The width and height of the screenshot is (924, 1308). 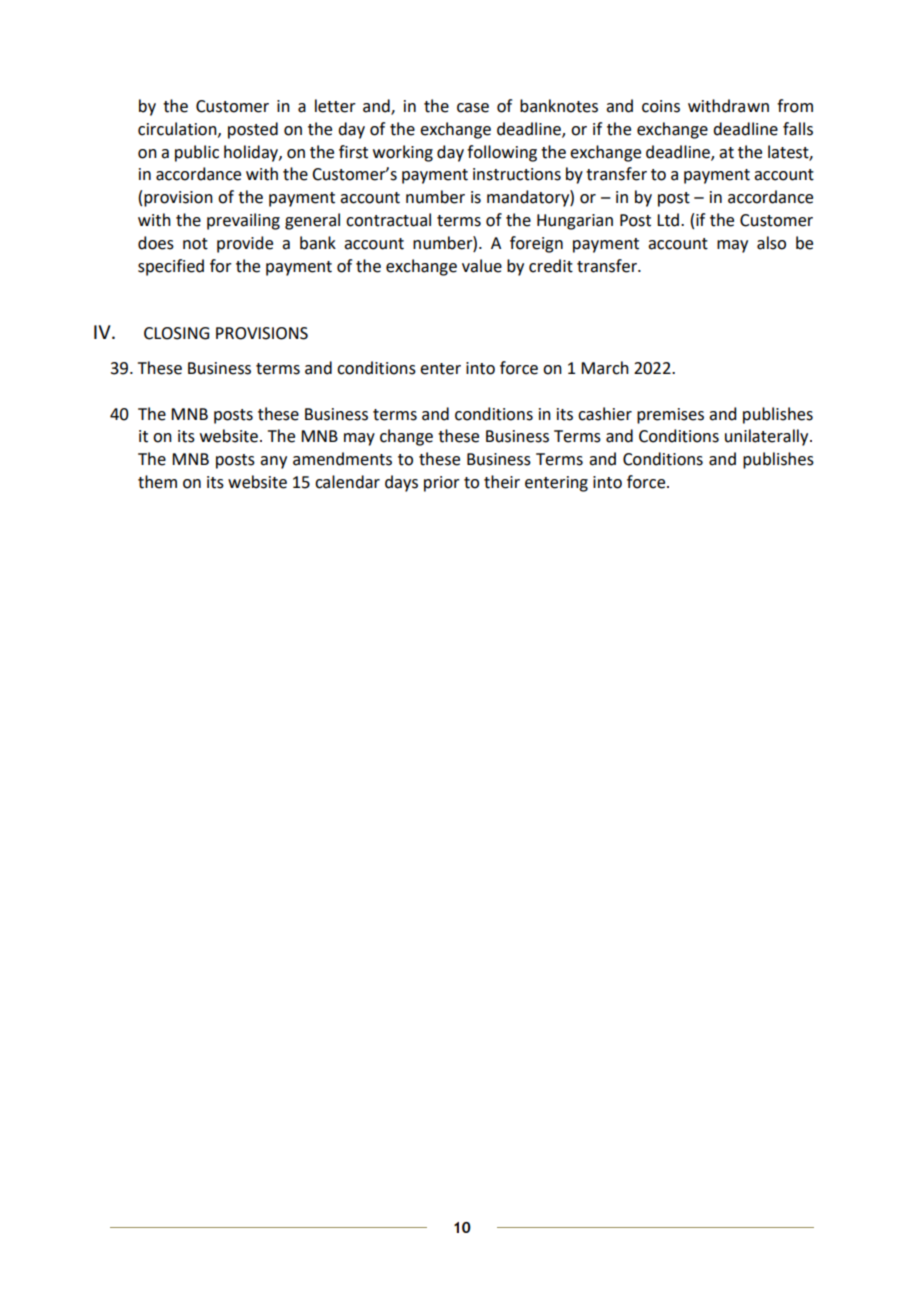 What do you see at coordinates (171, 267) in the screenshot?
I see `specified` at bounding box center [171, 267].
